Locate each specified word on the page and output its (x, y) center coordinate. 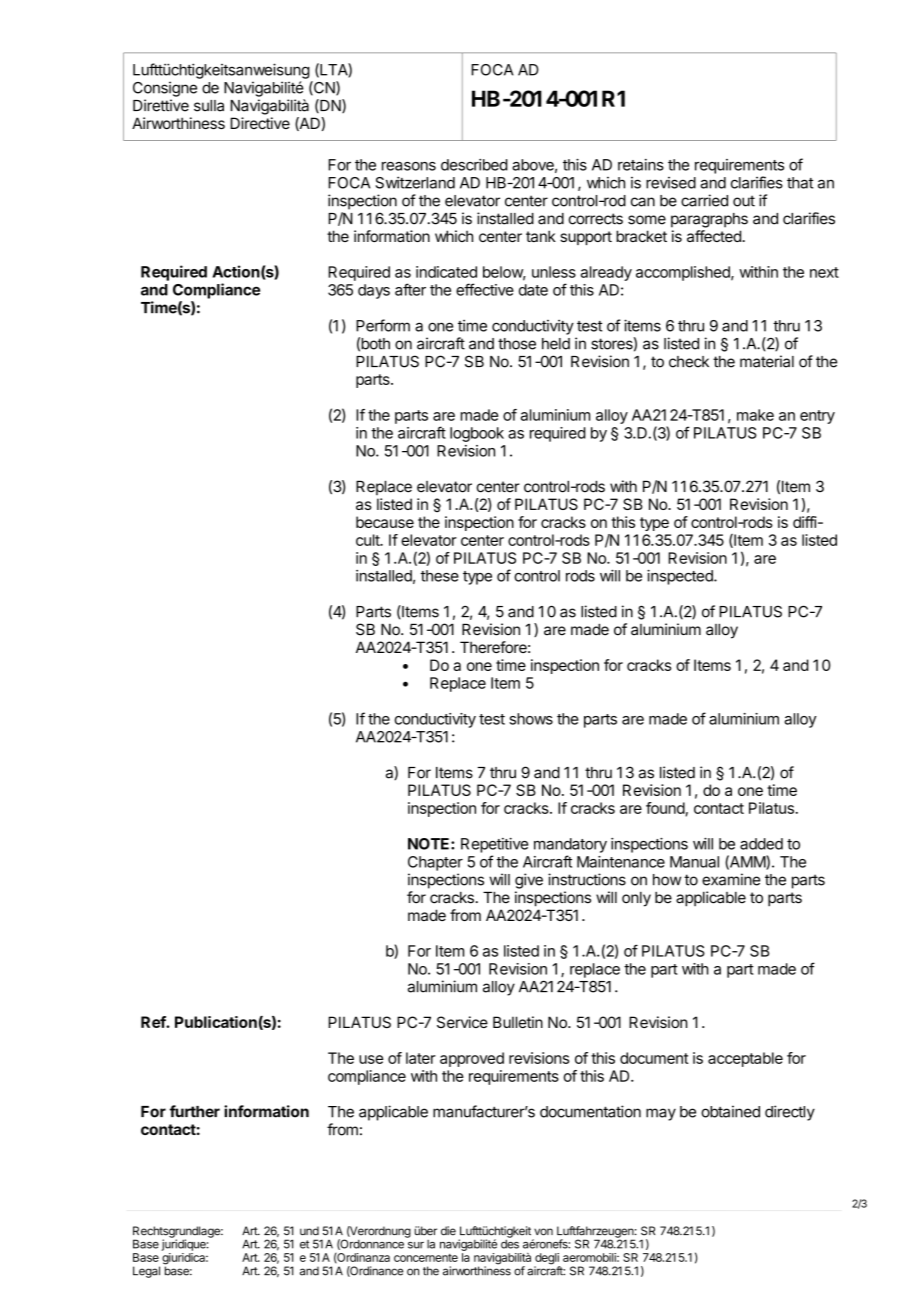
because (385, 522)
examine (731, 879)
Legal (146, 1272)
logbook (477, 434)
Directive (260, 123)
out (744, 201)
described (474, 165)
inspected (681, 577)
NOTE (430, 844)
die (448, 1231)
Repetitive (494, 845)
